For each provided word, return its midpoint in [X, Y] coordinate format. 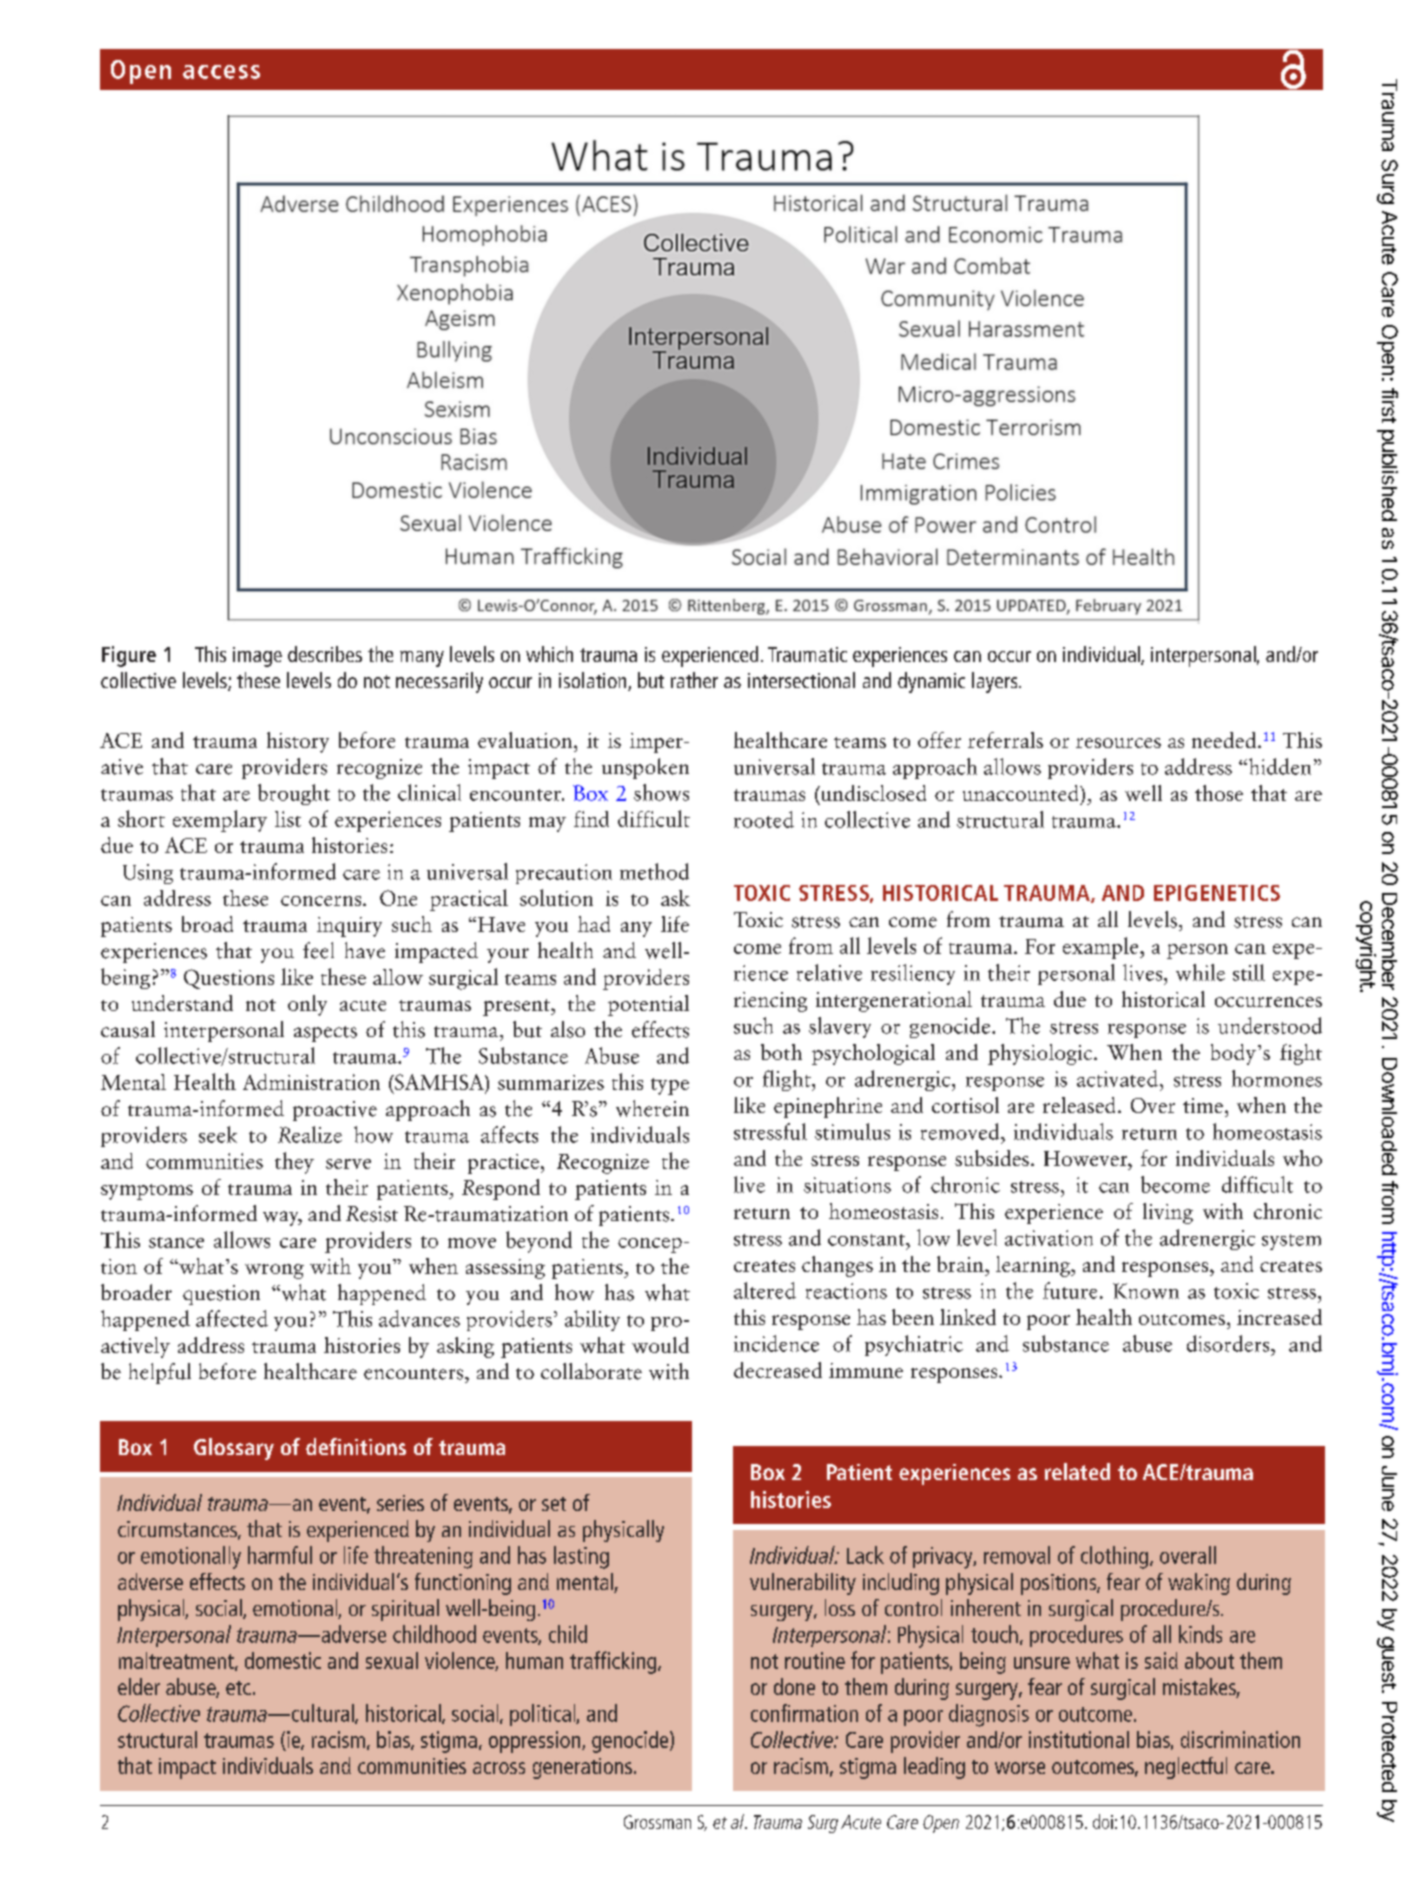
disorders [1229, 1343]
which [549, 654]
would [660, 1345]
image [257, 657]
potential [648, 1005]
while [1200, 972]
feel [318, 950]
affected [232, 1318]
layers [996, 682]
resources [1118, 743]
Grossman [657, 1822]
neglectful [1186, 1768]
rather [694, 680]
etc [238, 1688]
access [221, 72]
